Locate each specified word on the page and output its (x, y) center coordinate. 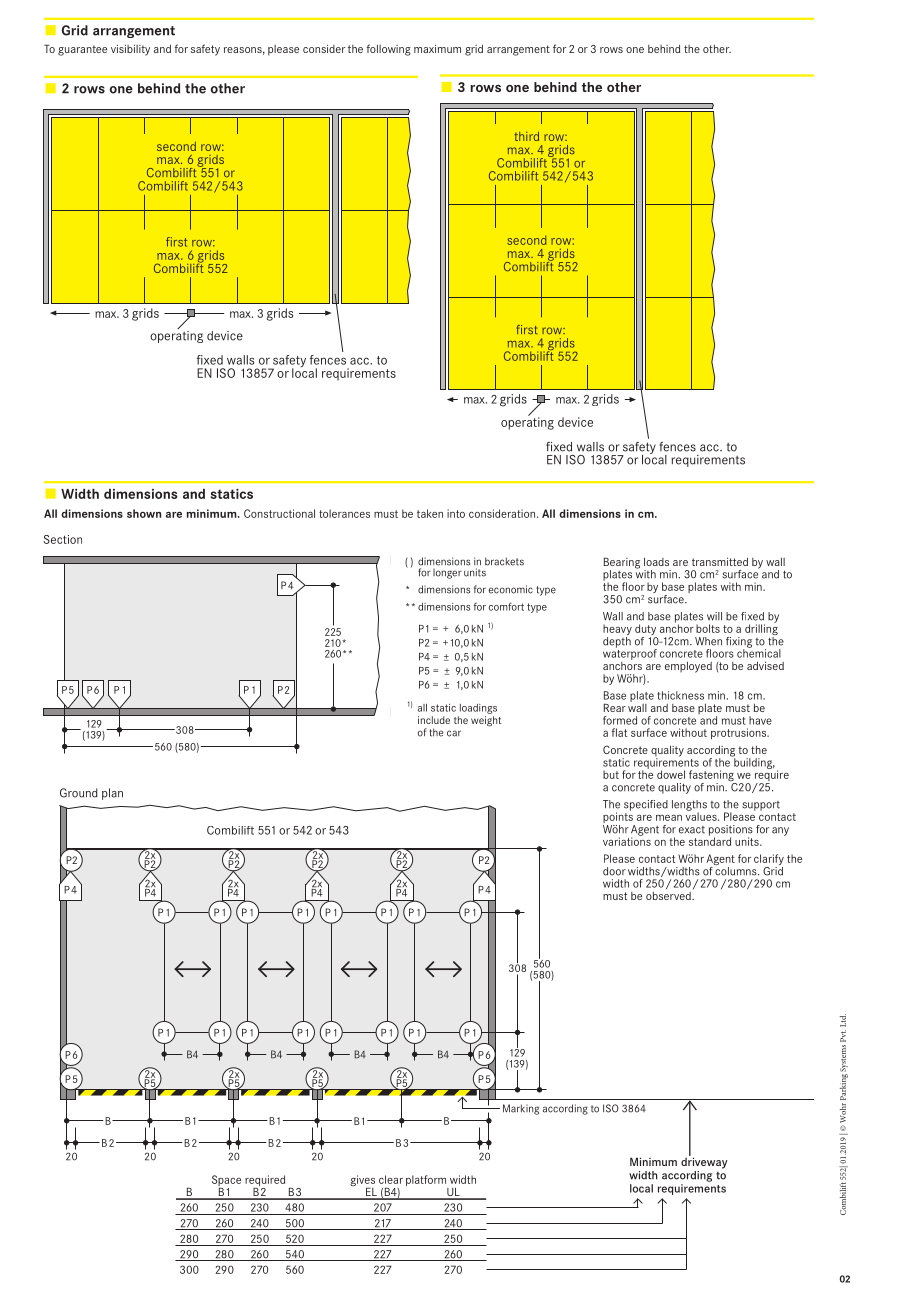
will (714, 616)
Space (226, 1182)
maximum (437, 48)
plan (112, 794)
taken (430, 513)
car (454, 733)
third (526, 136)
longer (447, 574)
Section (62, 539)
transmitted (720, 561)
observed (669, 896)
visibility (130, 50)
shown (144, 513)
